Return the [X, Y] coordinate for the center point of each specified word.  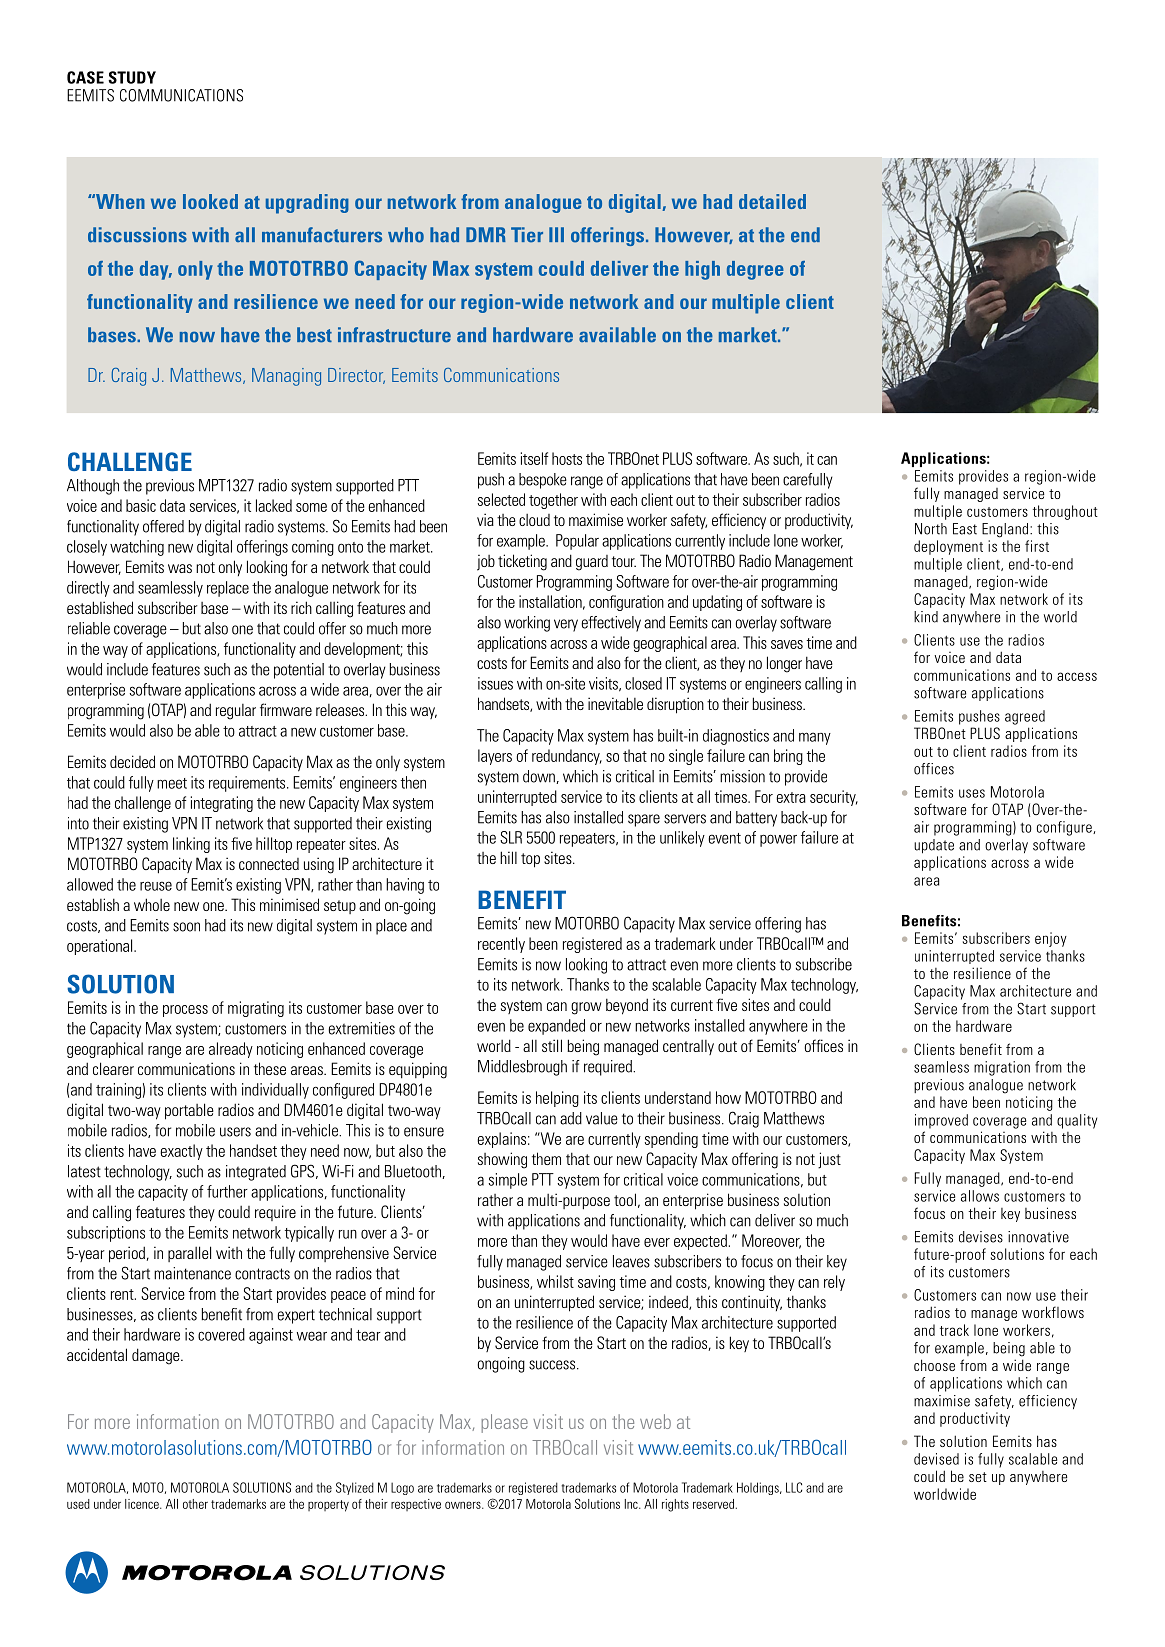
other [195, 1504]
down [540, 777]
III [556, 234]
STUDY [132, 77]
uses [972, 793]
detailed [772, 201]
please [505, 1423]
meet [172, 783]
